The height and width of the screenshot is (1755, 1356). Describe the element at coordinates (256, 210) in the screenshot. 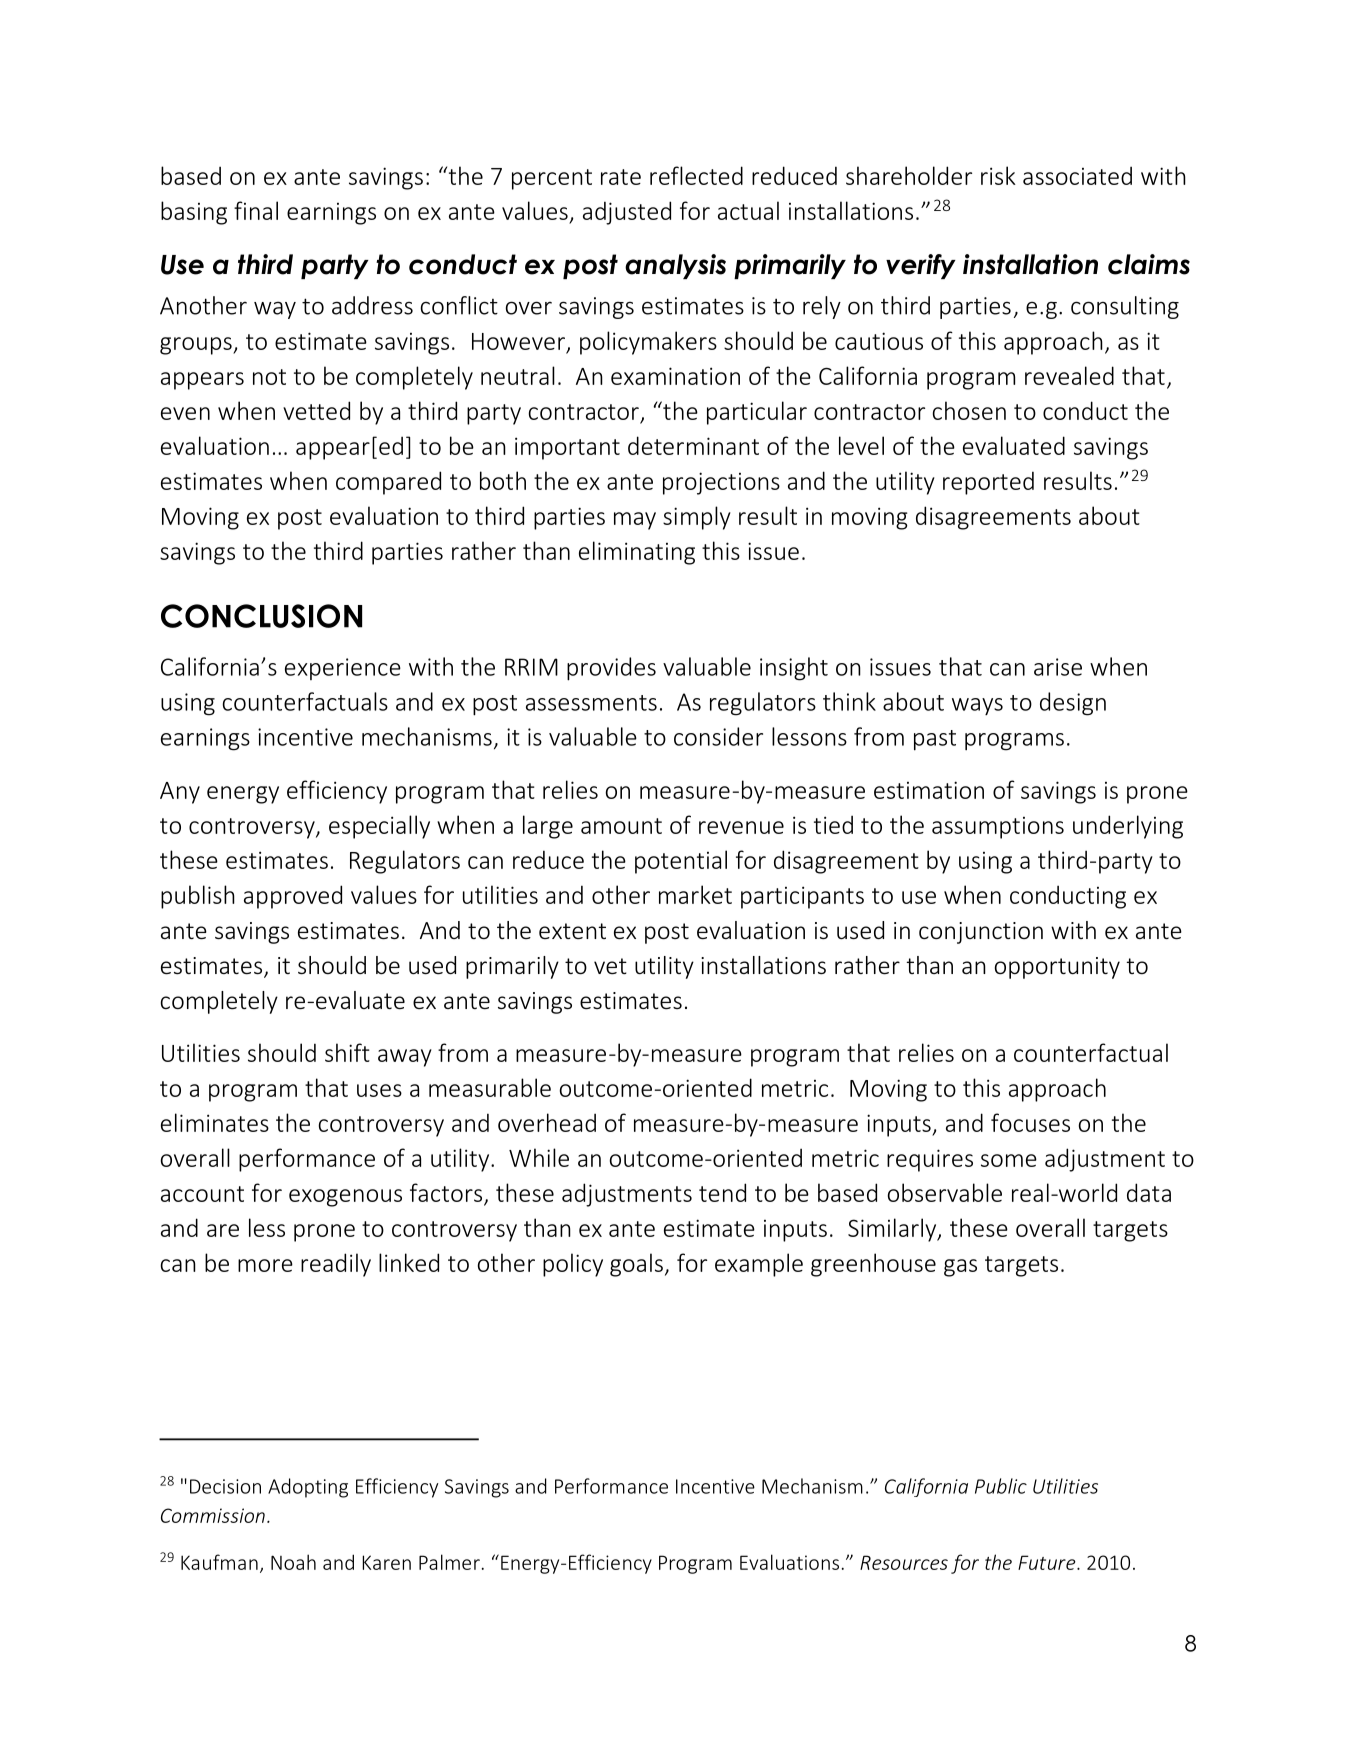

I see `final` at that location.
